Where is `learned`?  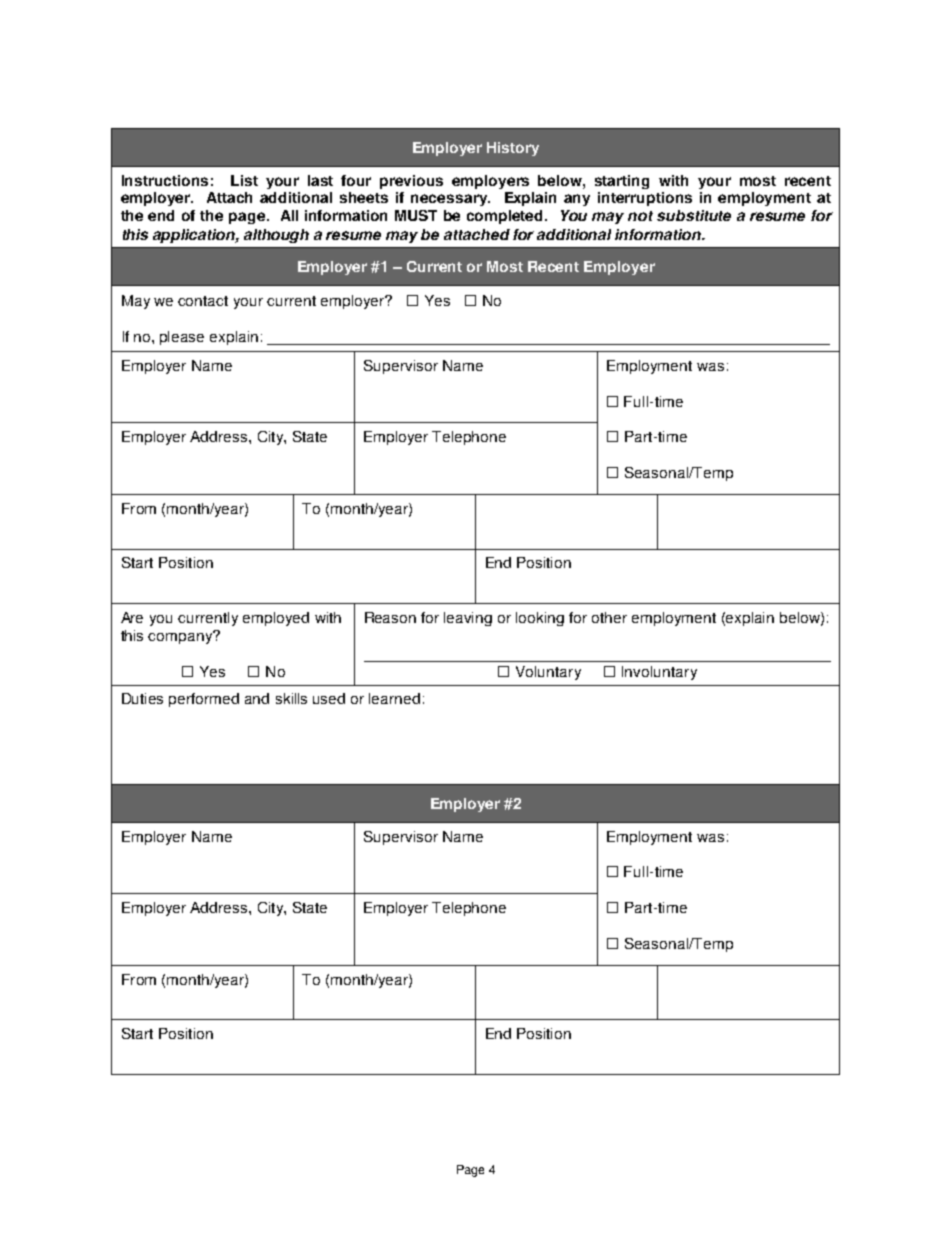
learned is located at coordinates (394, 698).
